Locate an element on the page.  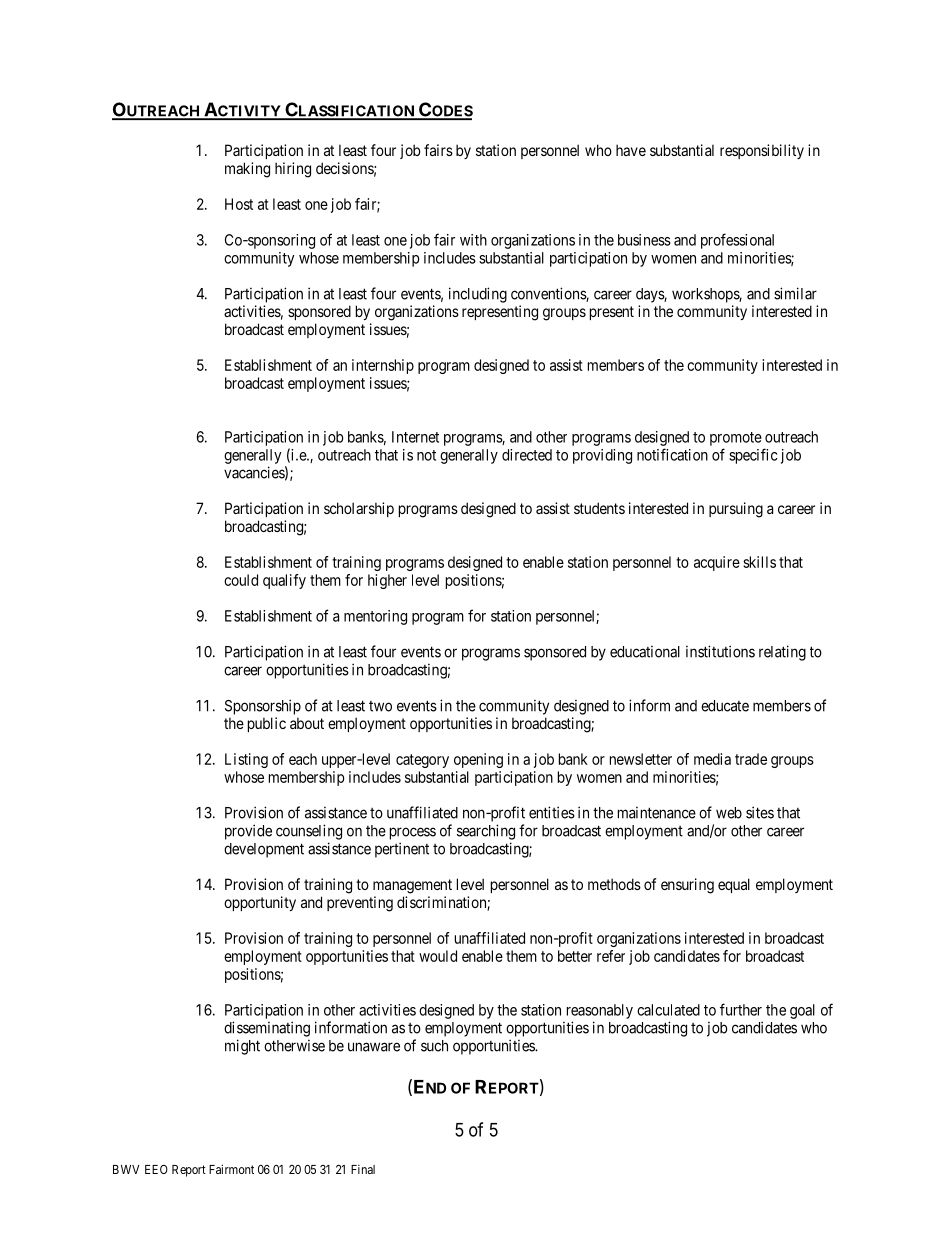
higher is located at coordinates (387, 581).
